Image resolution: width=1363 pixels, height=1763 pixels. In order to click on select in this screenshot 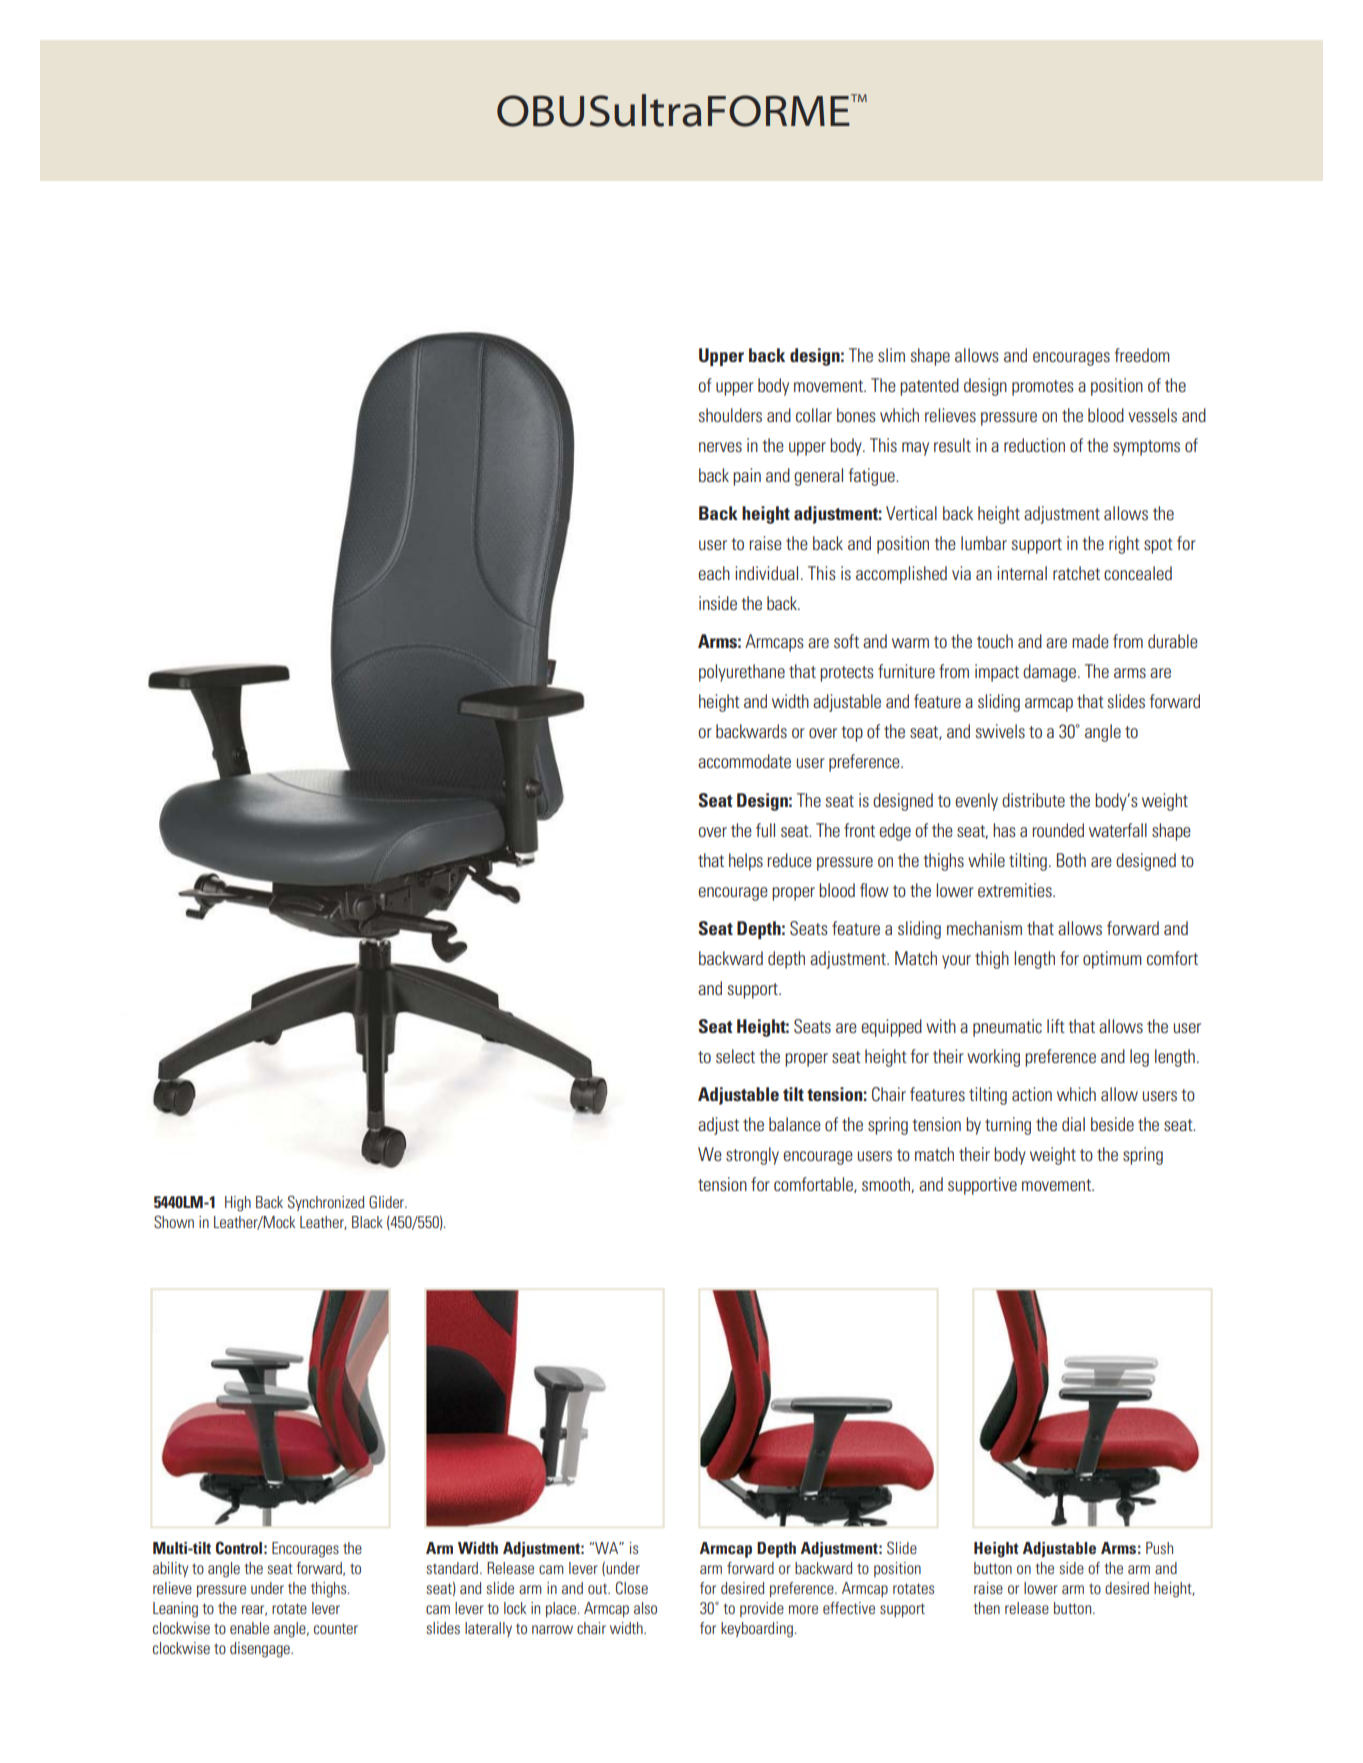, I will do `click(735, 1056)`.
